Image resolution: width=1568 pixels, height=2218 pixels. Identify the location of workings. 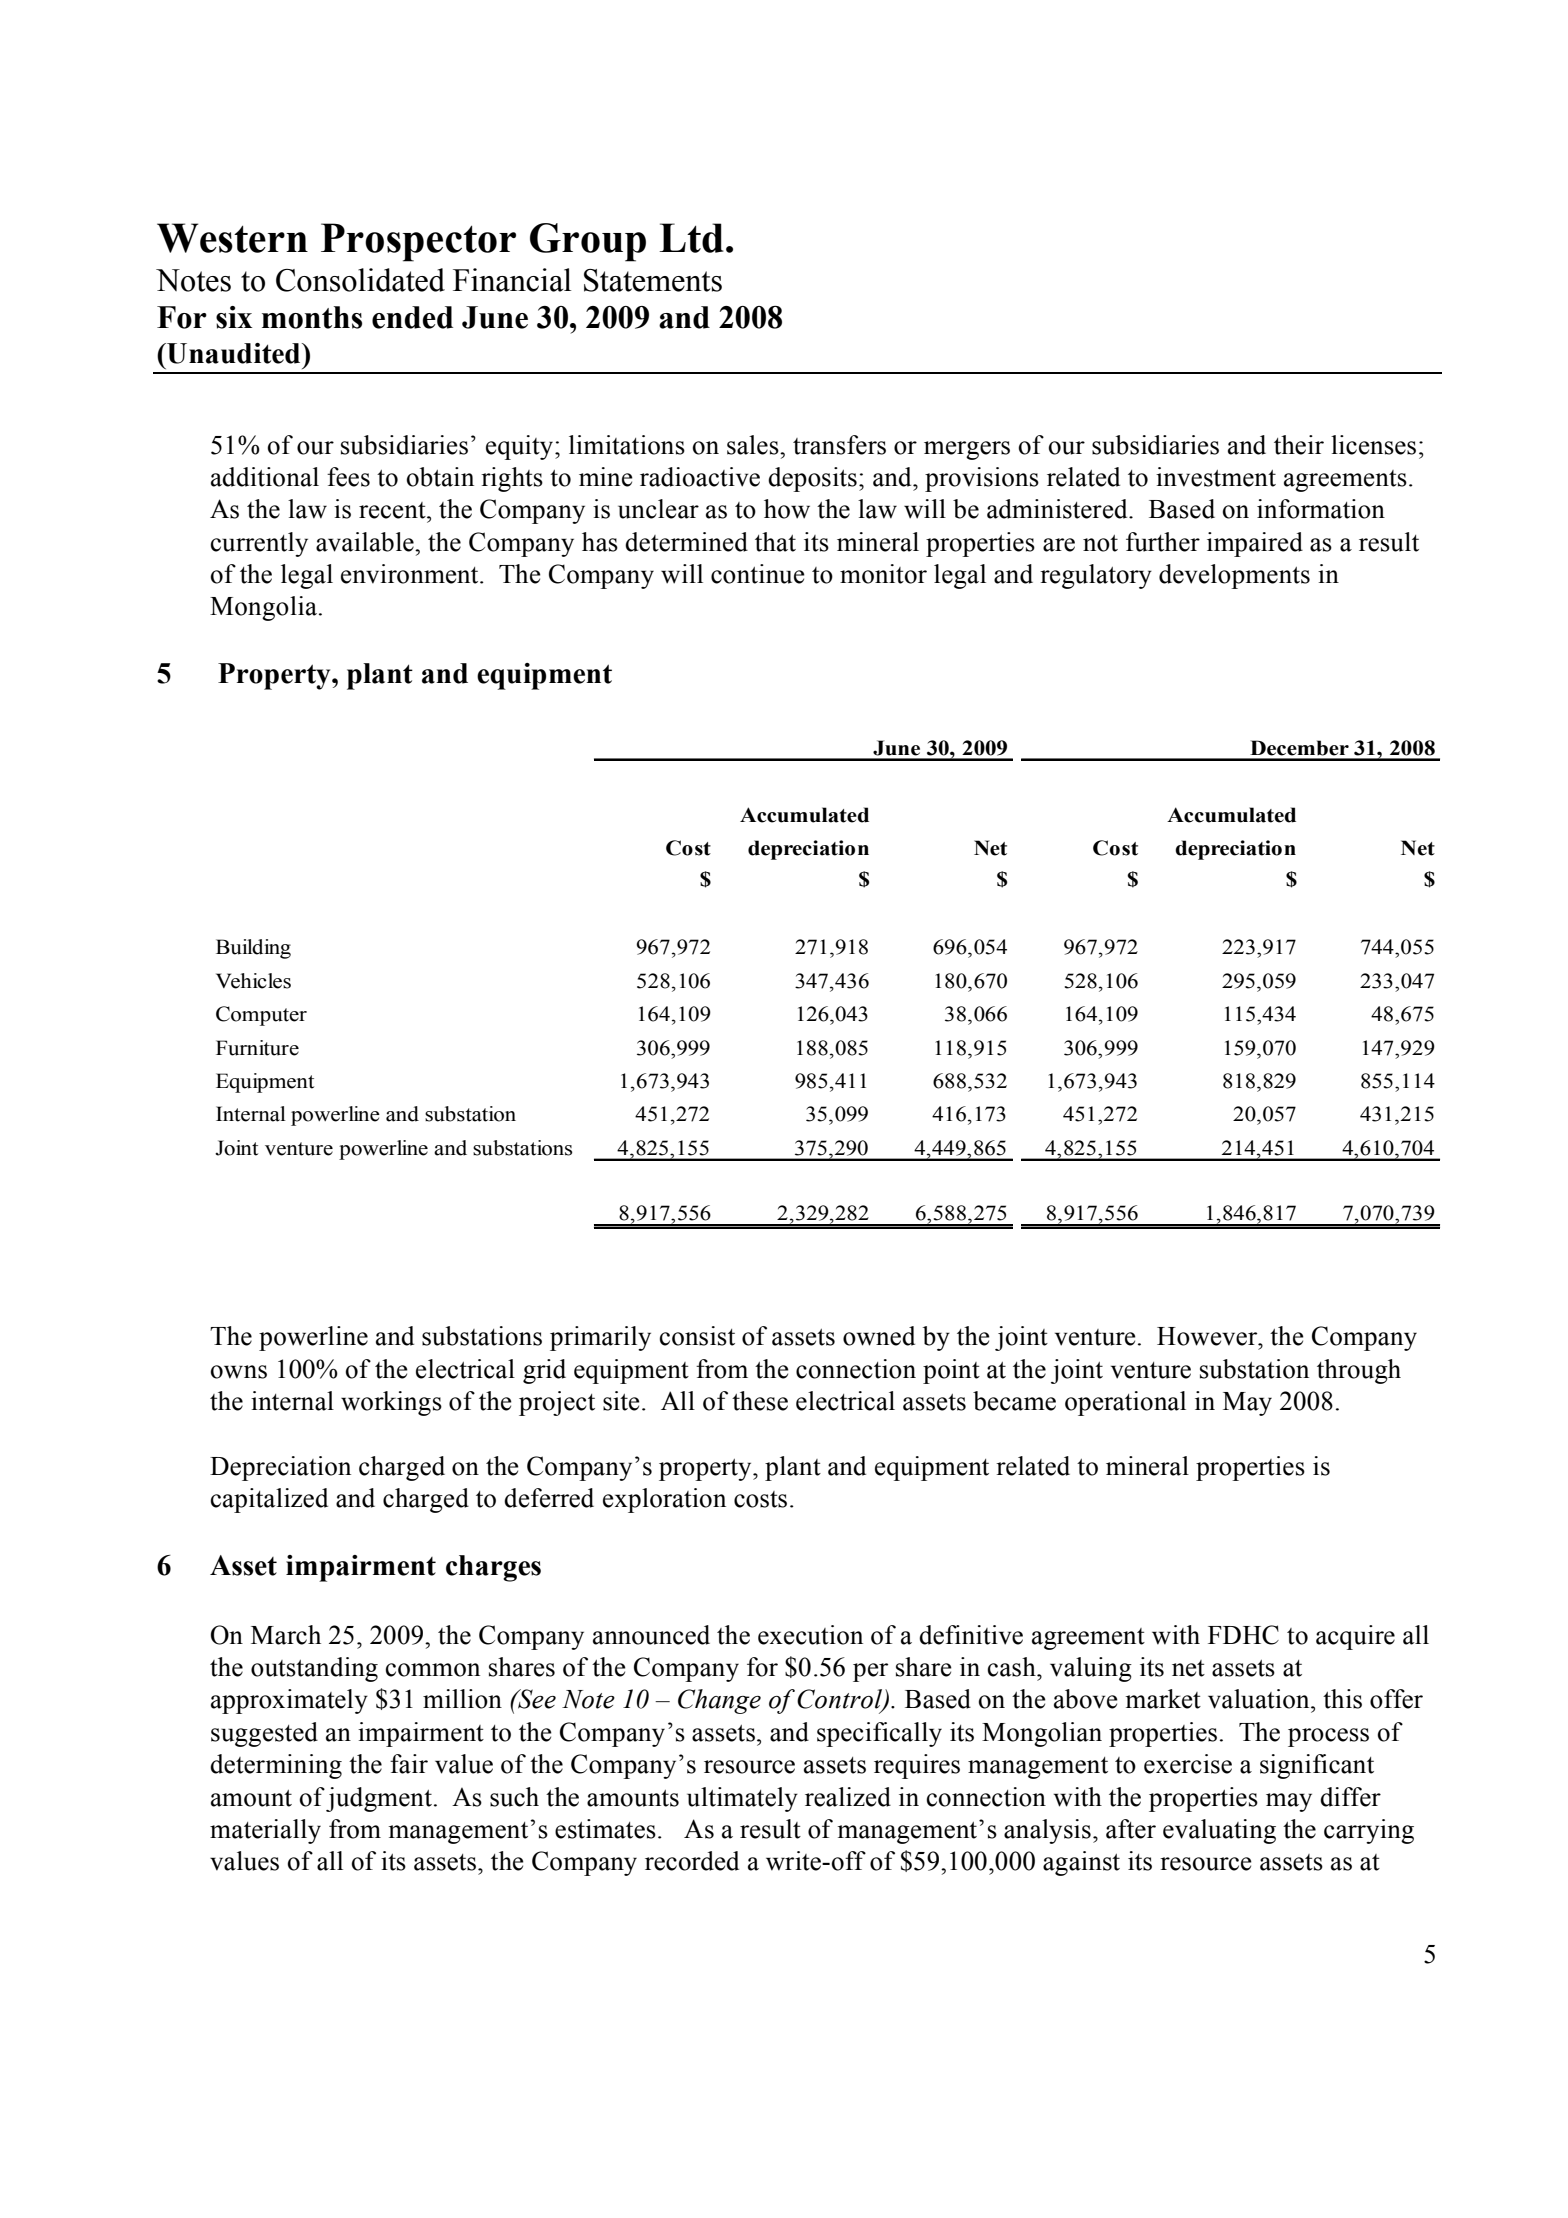
(391, 1403).
